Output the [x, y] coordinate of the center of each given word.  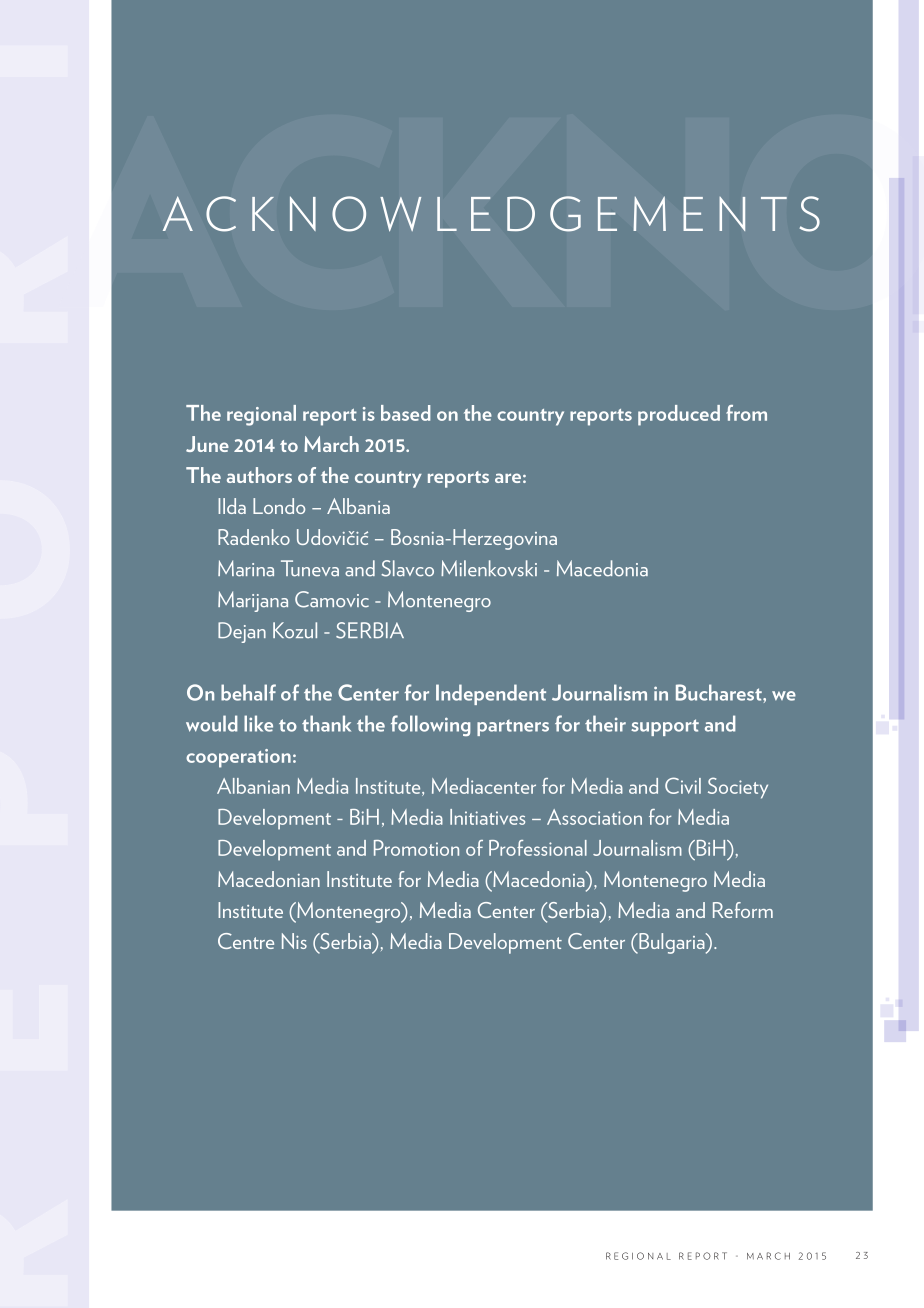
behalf [248, 692]
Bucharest [720, 692]
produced [679, 415]
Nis [294, 941]
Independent [491, 694]
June [207, 444]
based [406, 413]
